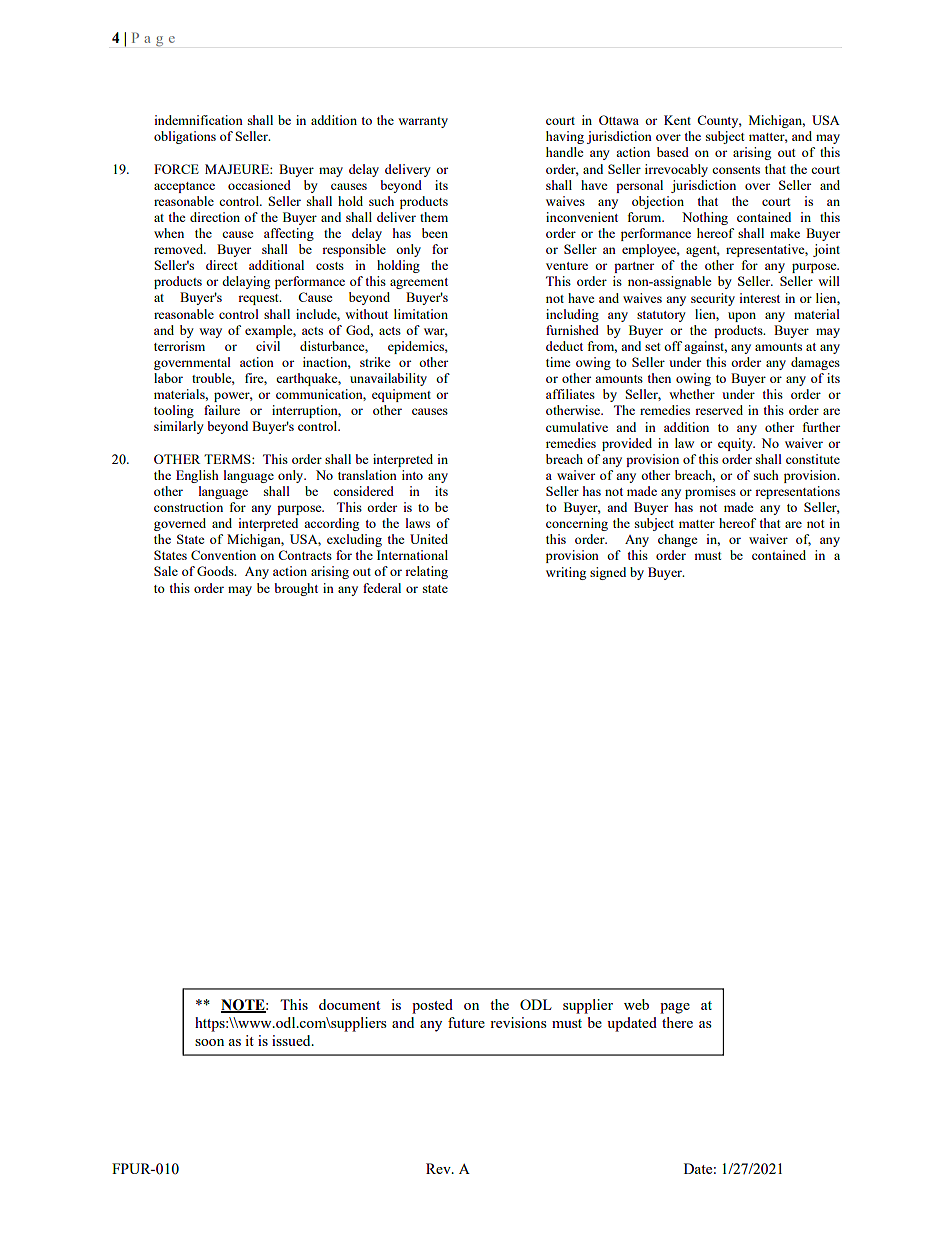 This document has width=952, height=1233. Describe the element at coordinates (268, 346) in the document. I see `civil` at that location.
